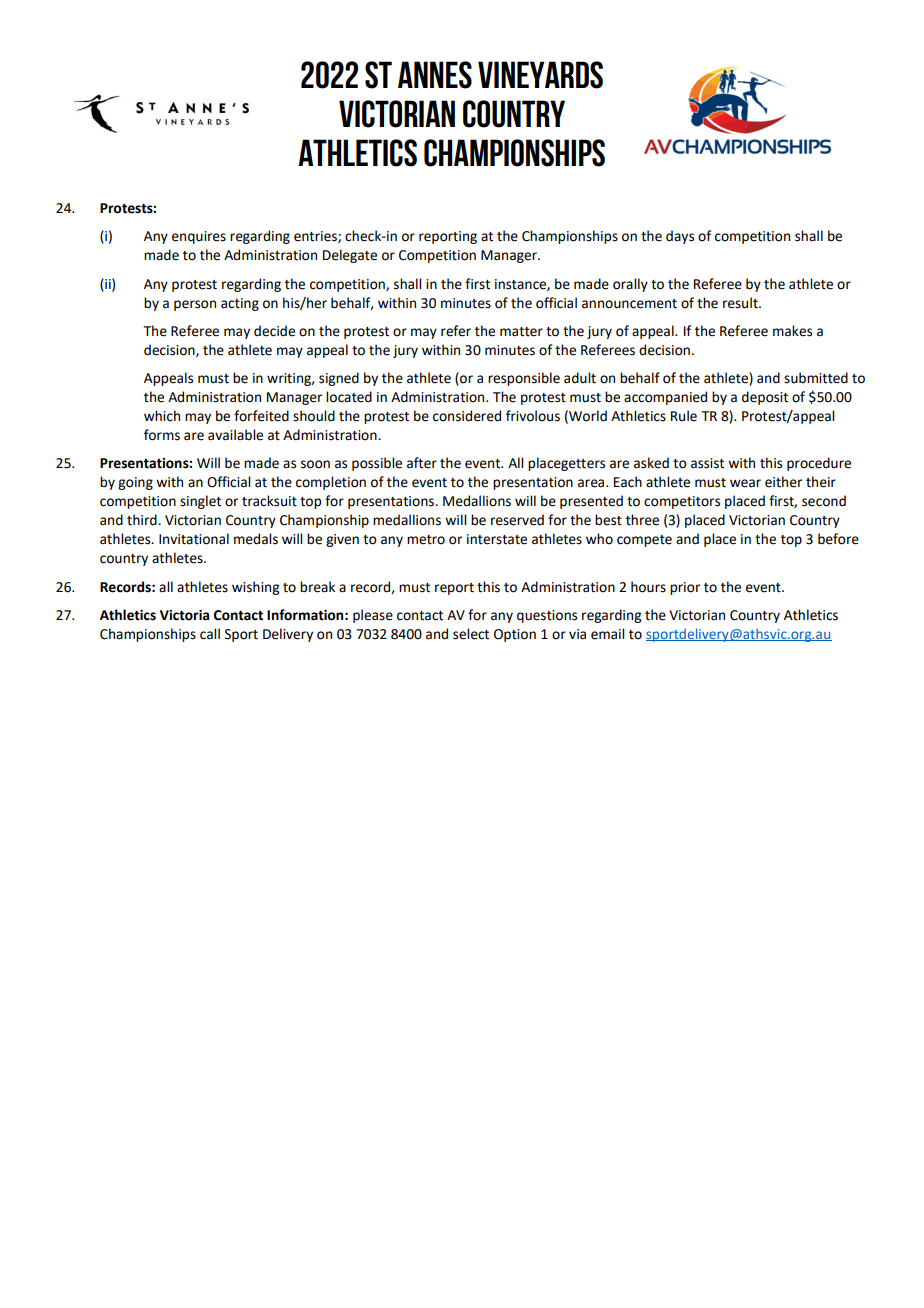 The height and width of the screenshot is (1308, 924). I want to click on singlet, so click(200, 502).
